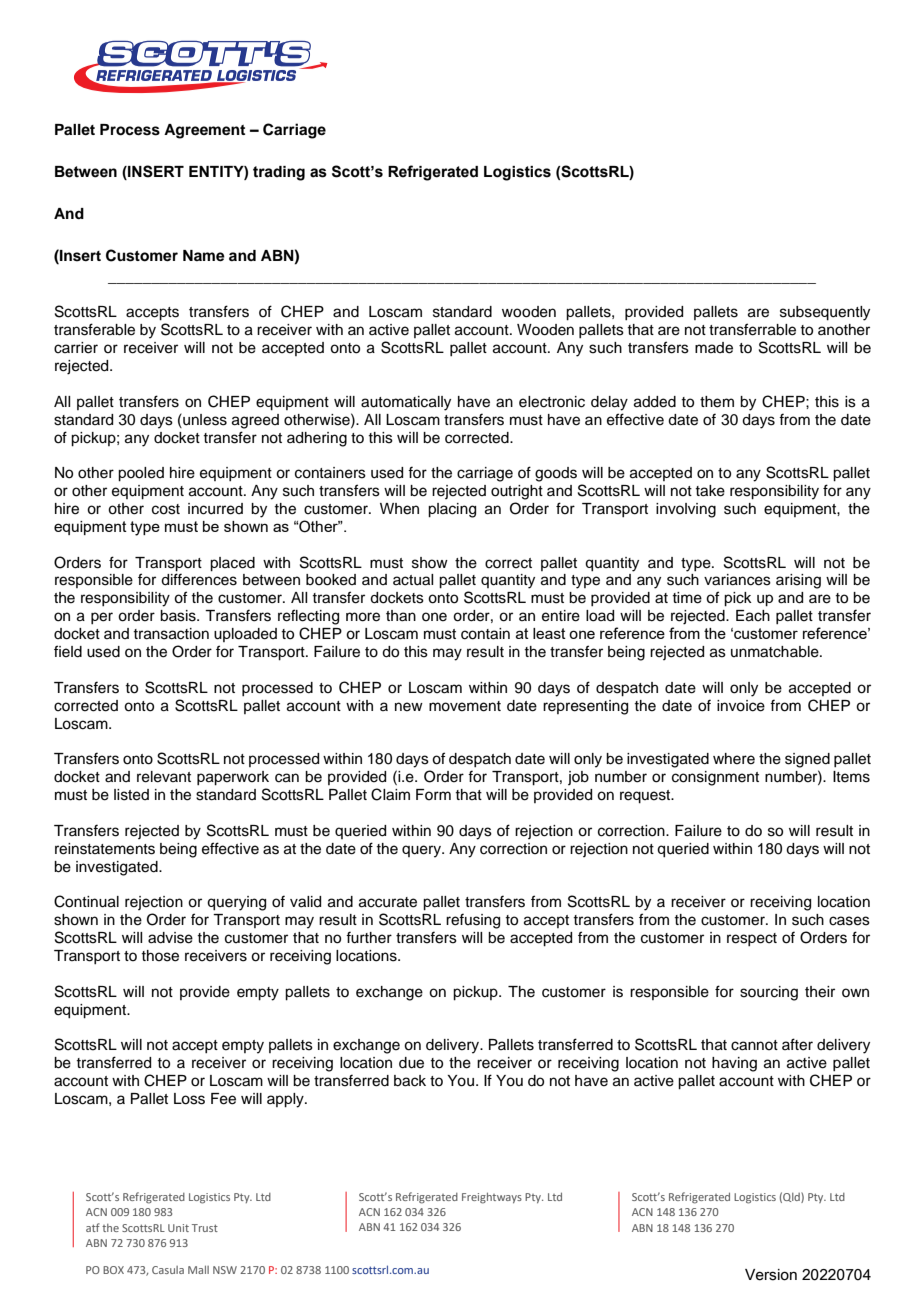  Describe the element at coordinates (473, 921) in the screenshot. I see `refusing` at that location.
